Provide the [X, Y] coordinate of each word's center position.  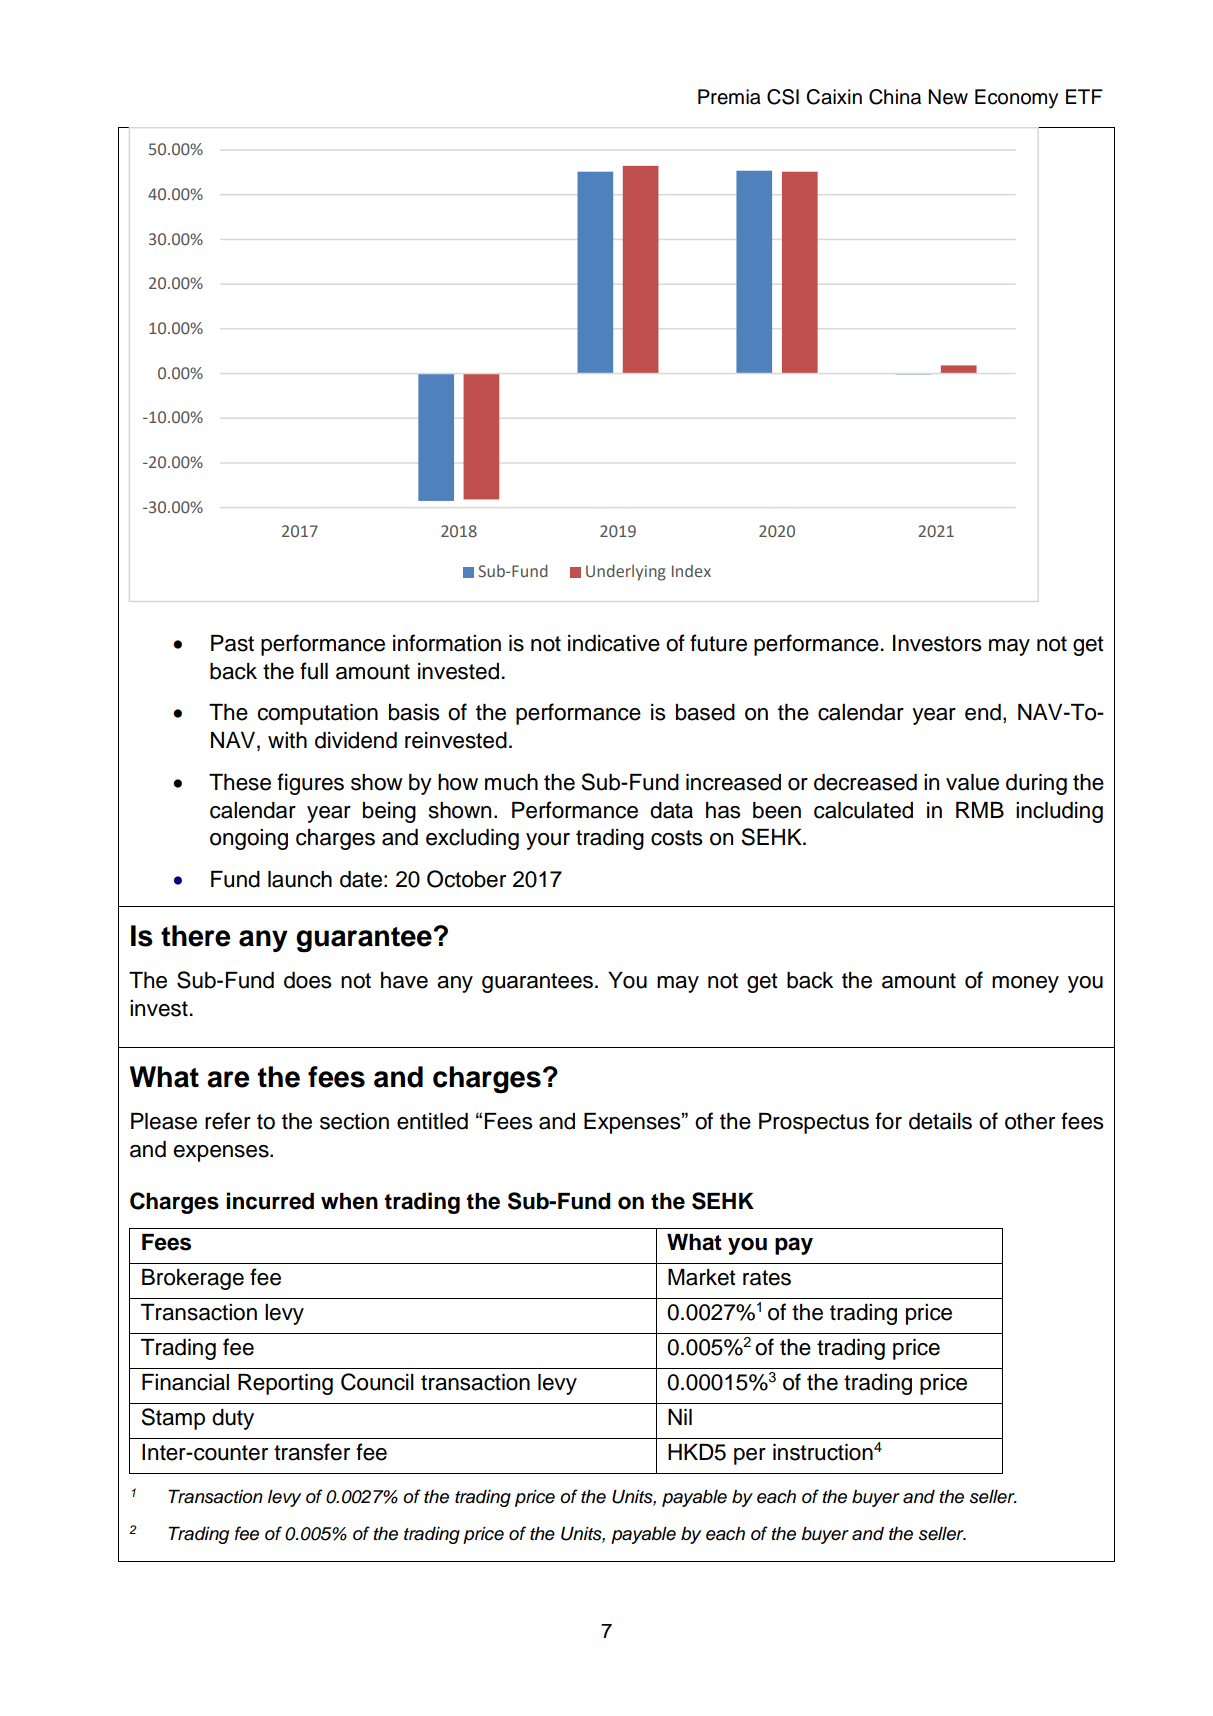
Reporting [285, 1384]
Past [232, 643]
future [718, 643]
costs [676, 838]
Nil [680, 1417]
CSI [783, 97]
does [307, 980]
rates [767, 1278]
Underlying [626, 572]
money [1025, 984]
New [948, 97]
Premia [729, 97]
